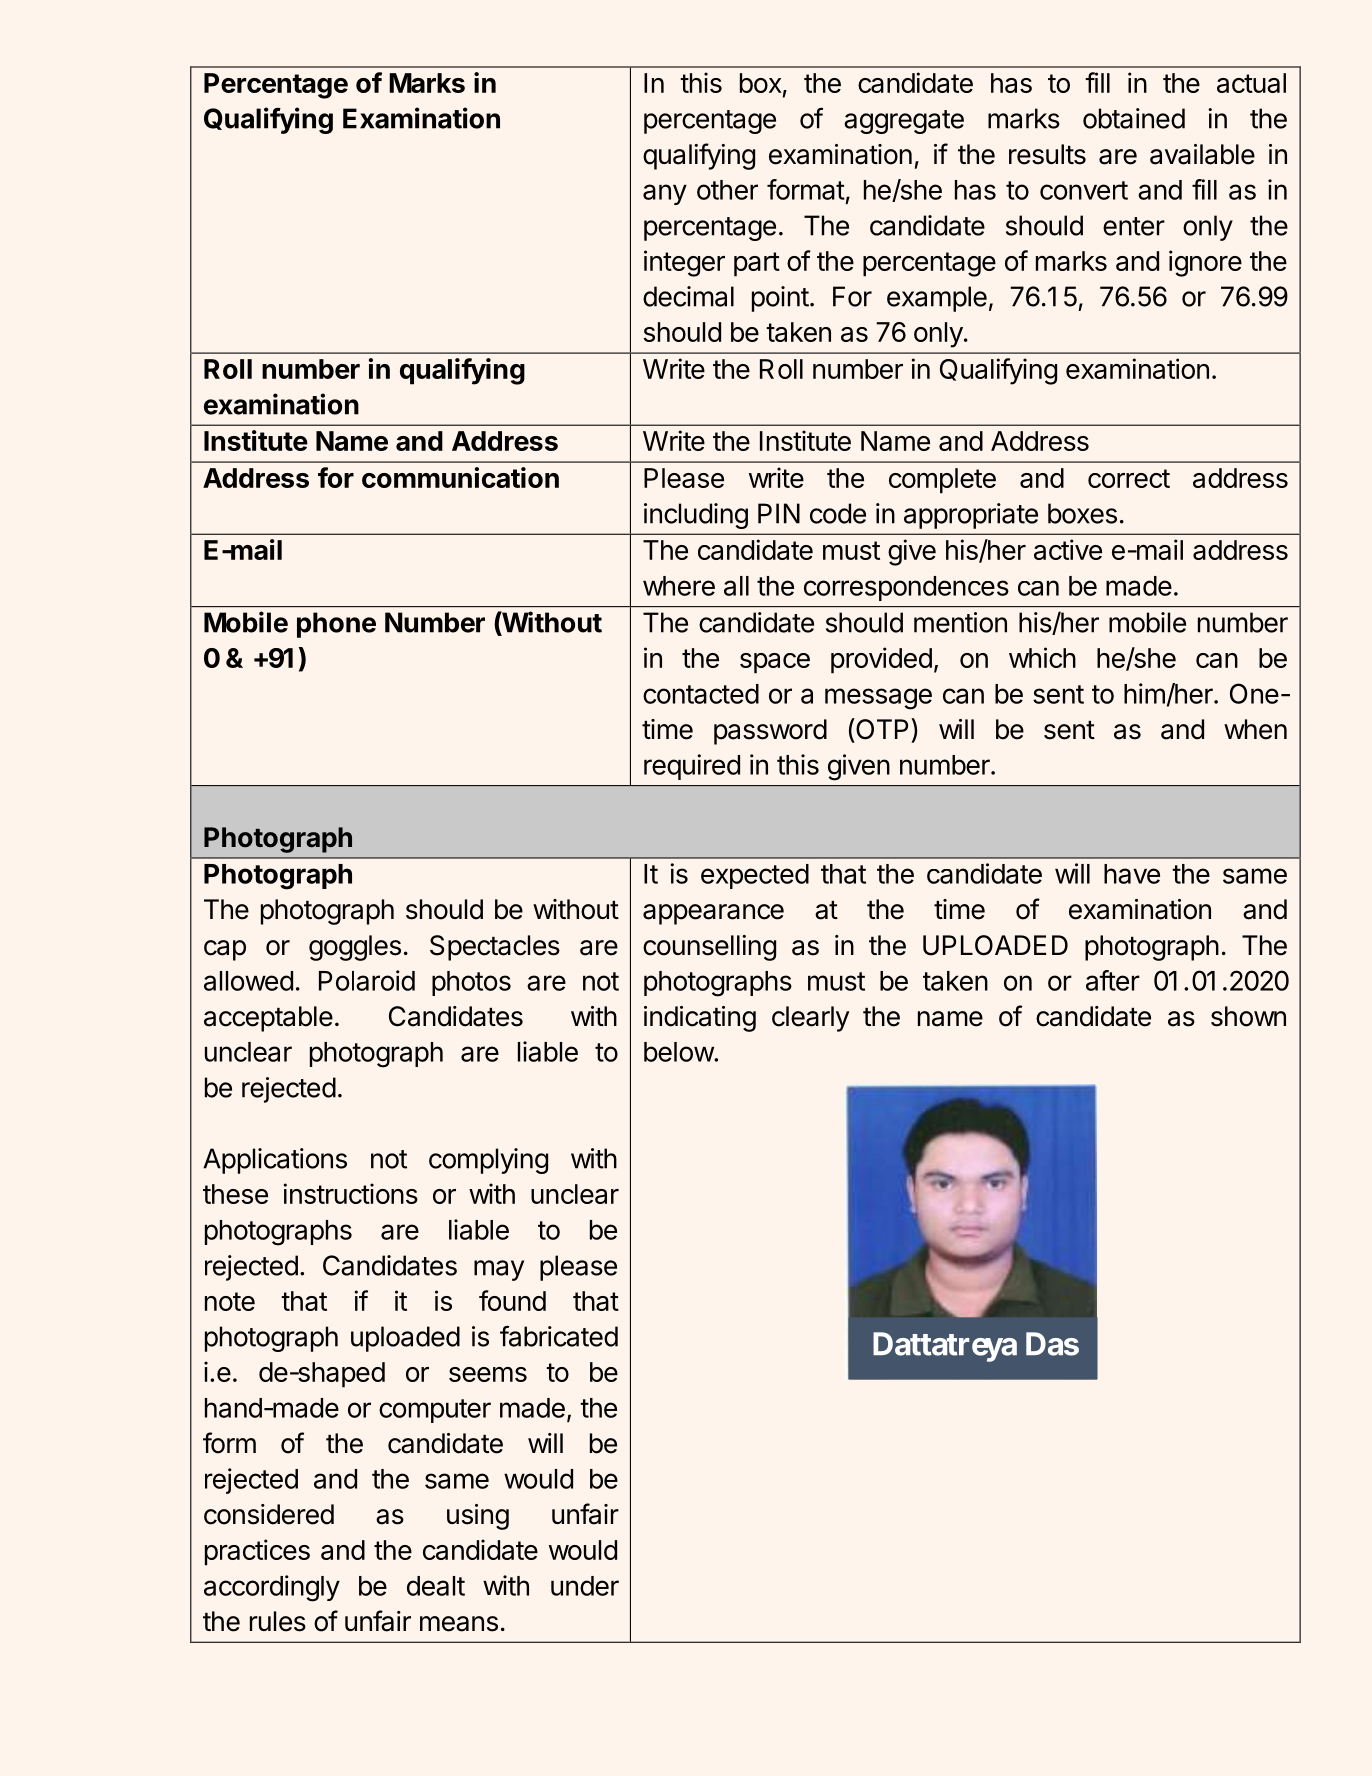 This image has width=1372, height=1776. I want to click on any, so click(665, 194).
